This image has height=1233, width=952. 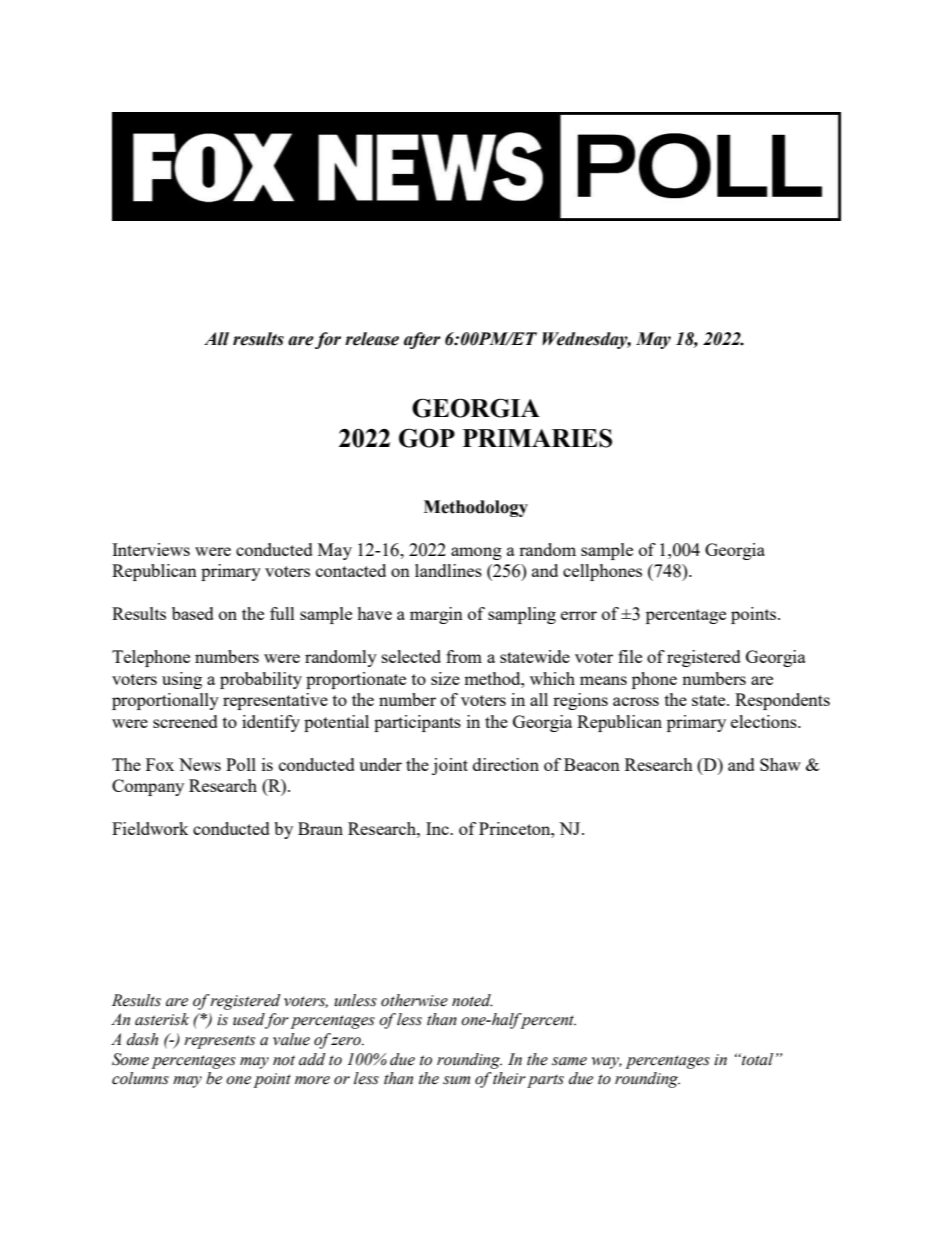 What do you see at coordinates (448, 570) in the image?
I see `landlines` at bounding box center [448, 570].
